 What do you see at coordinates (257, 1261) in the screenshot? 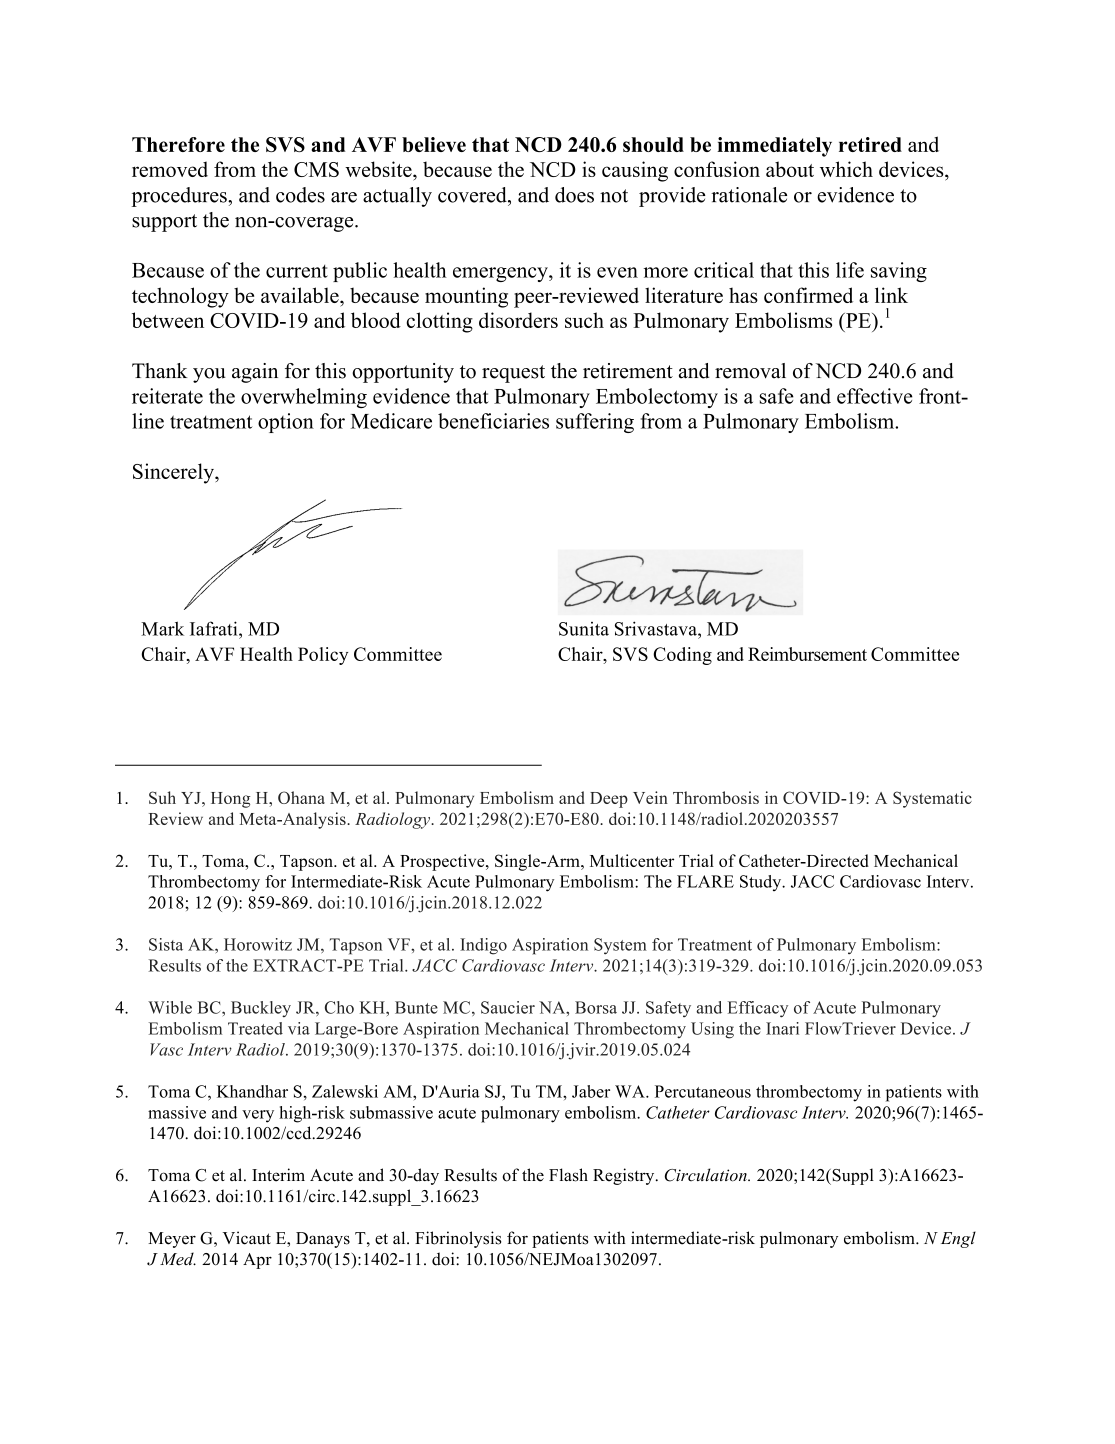
I see `Apr` at bounding box center [257, 1261].
